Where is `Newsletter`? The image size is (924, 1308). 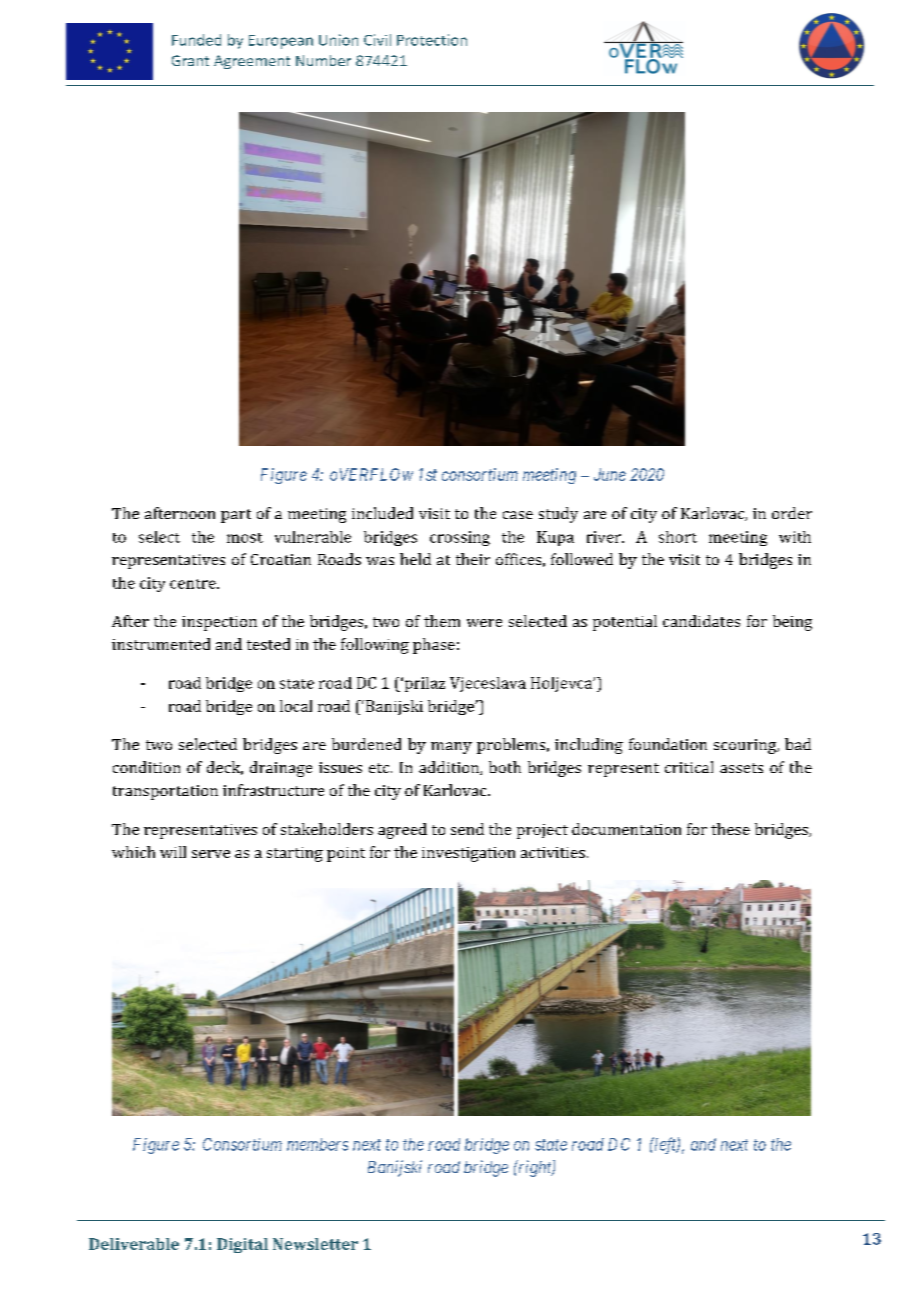 Newsletter is located at coordinates (315, 1244).
